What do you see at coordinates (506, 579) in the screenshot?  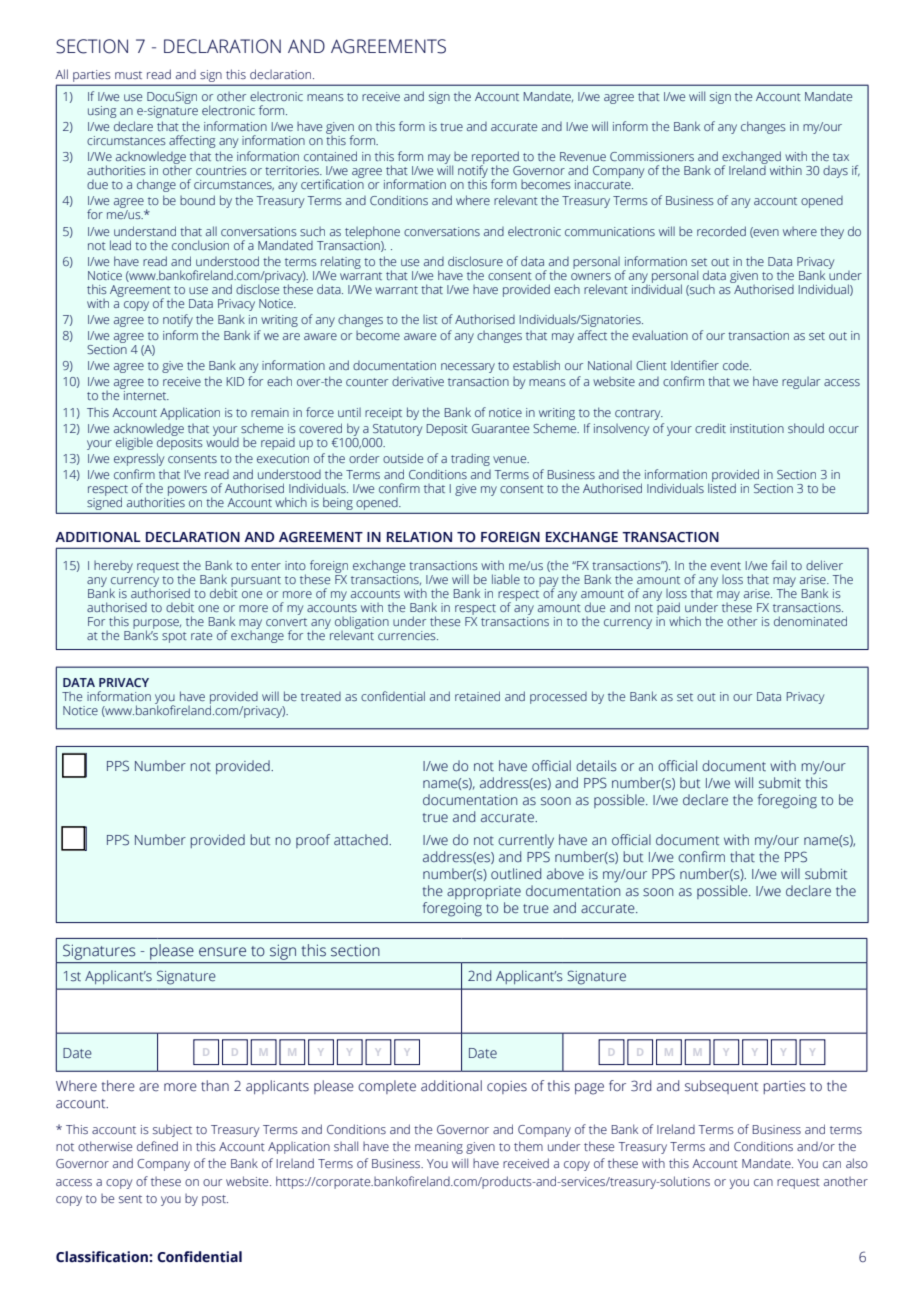 I see `liable` at bounding box center [506, 579].
